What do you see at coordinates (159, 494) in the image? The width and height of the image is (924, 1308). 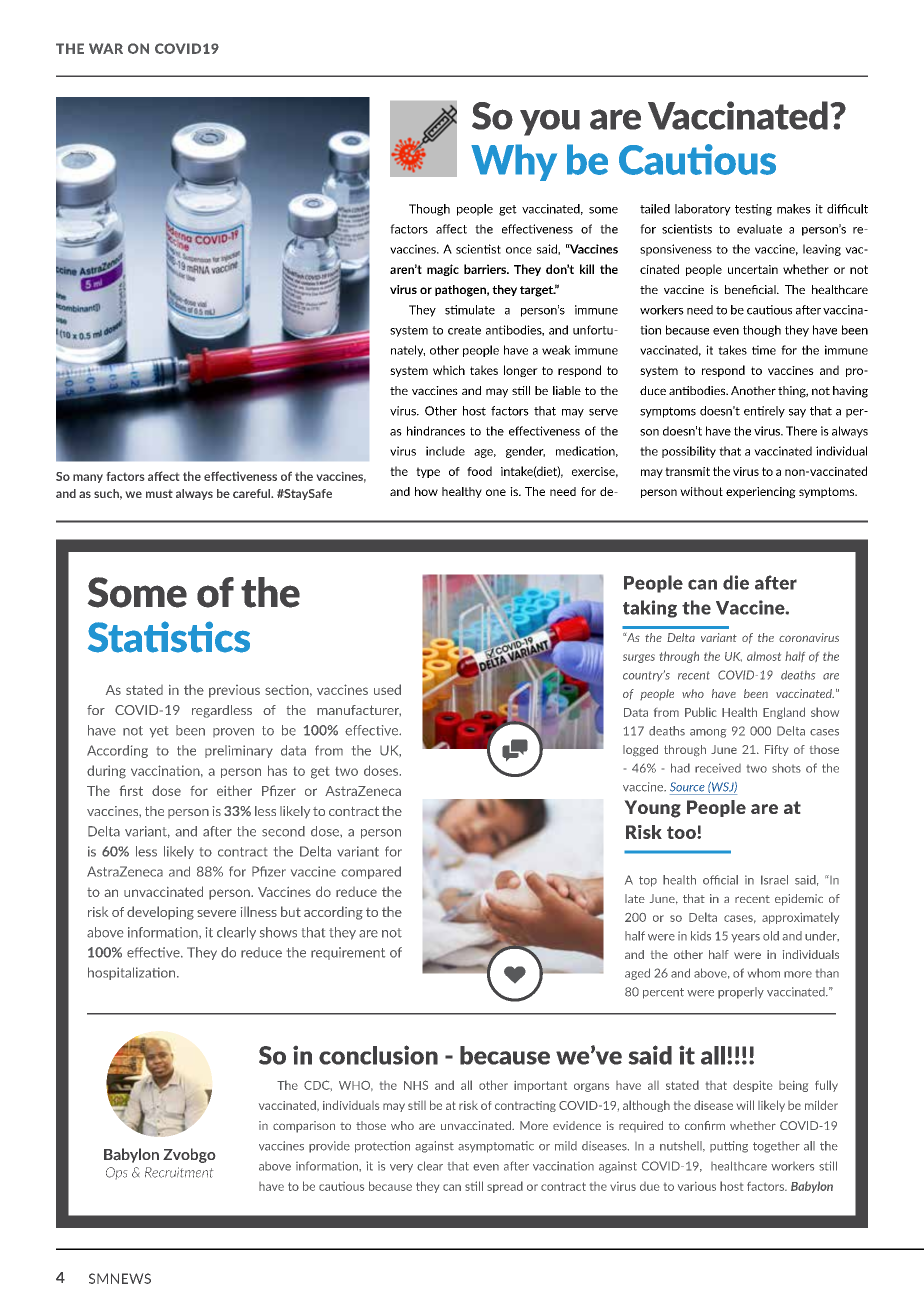 I see `must` at bounding box center [159, 494].
